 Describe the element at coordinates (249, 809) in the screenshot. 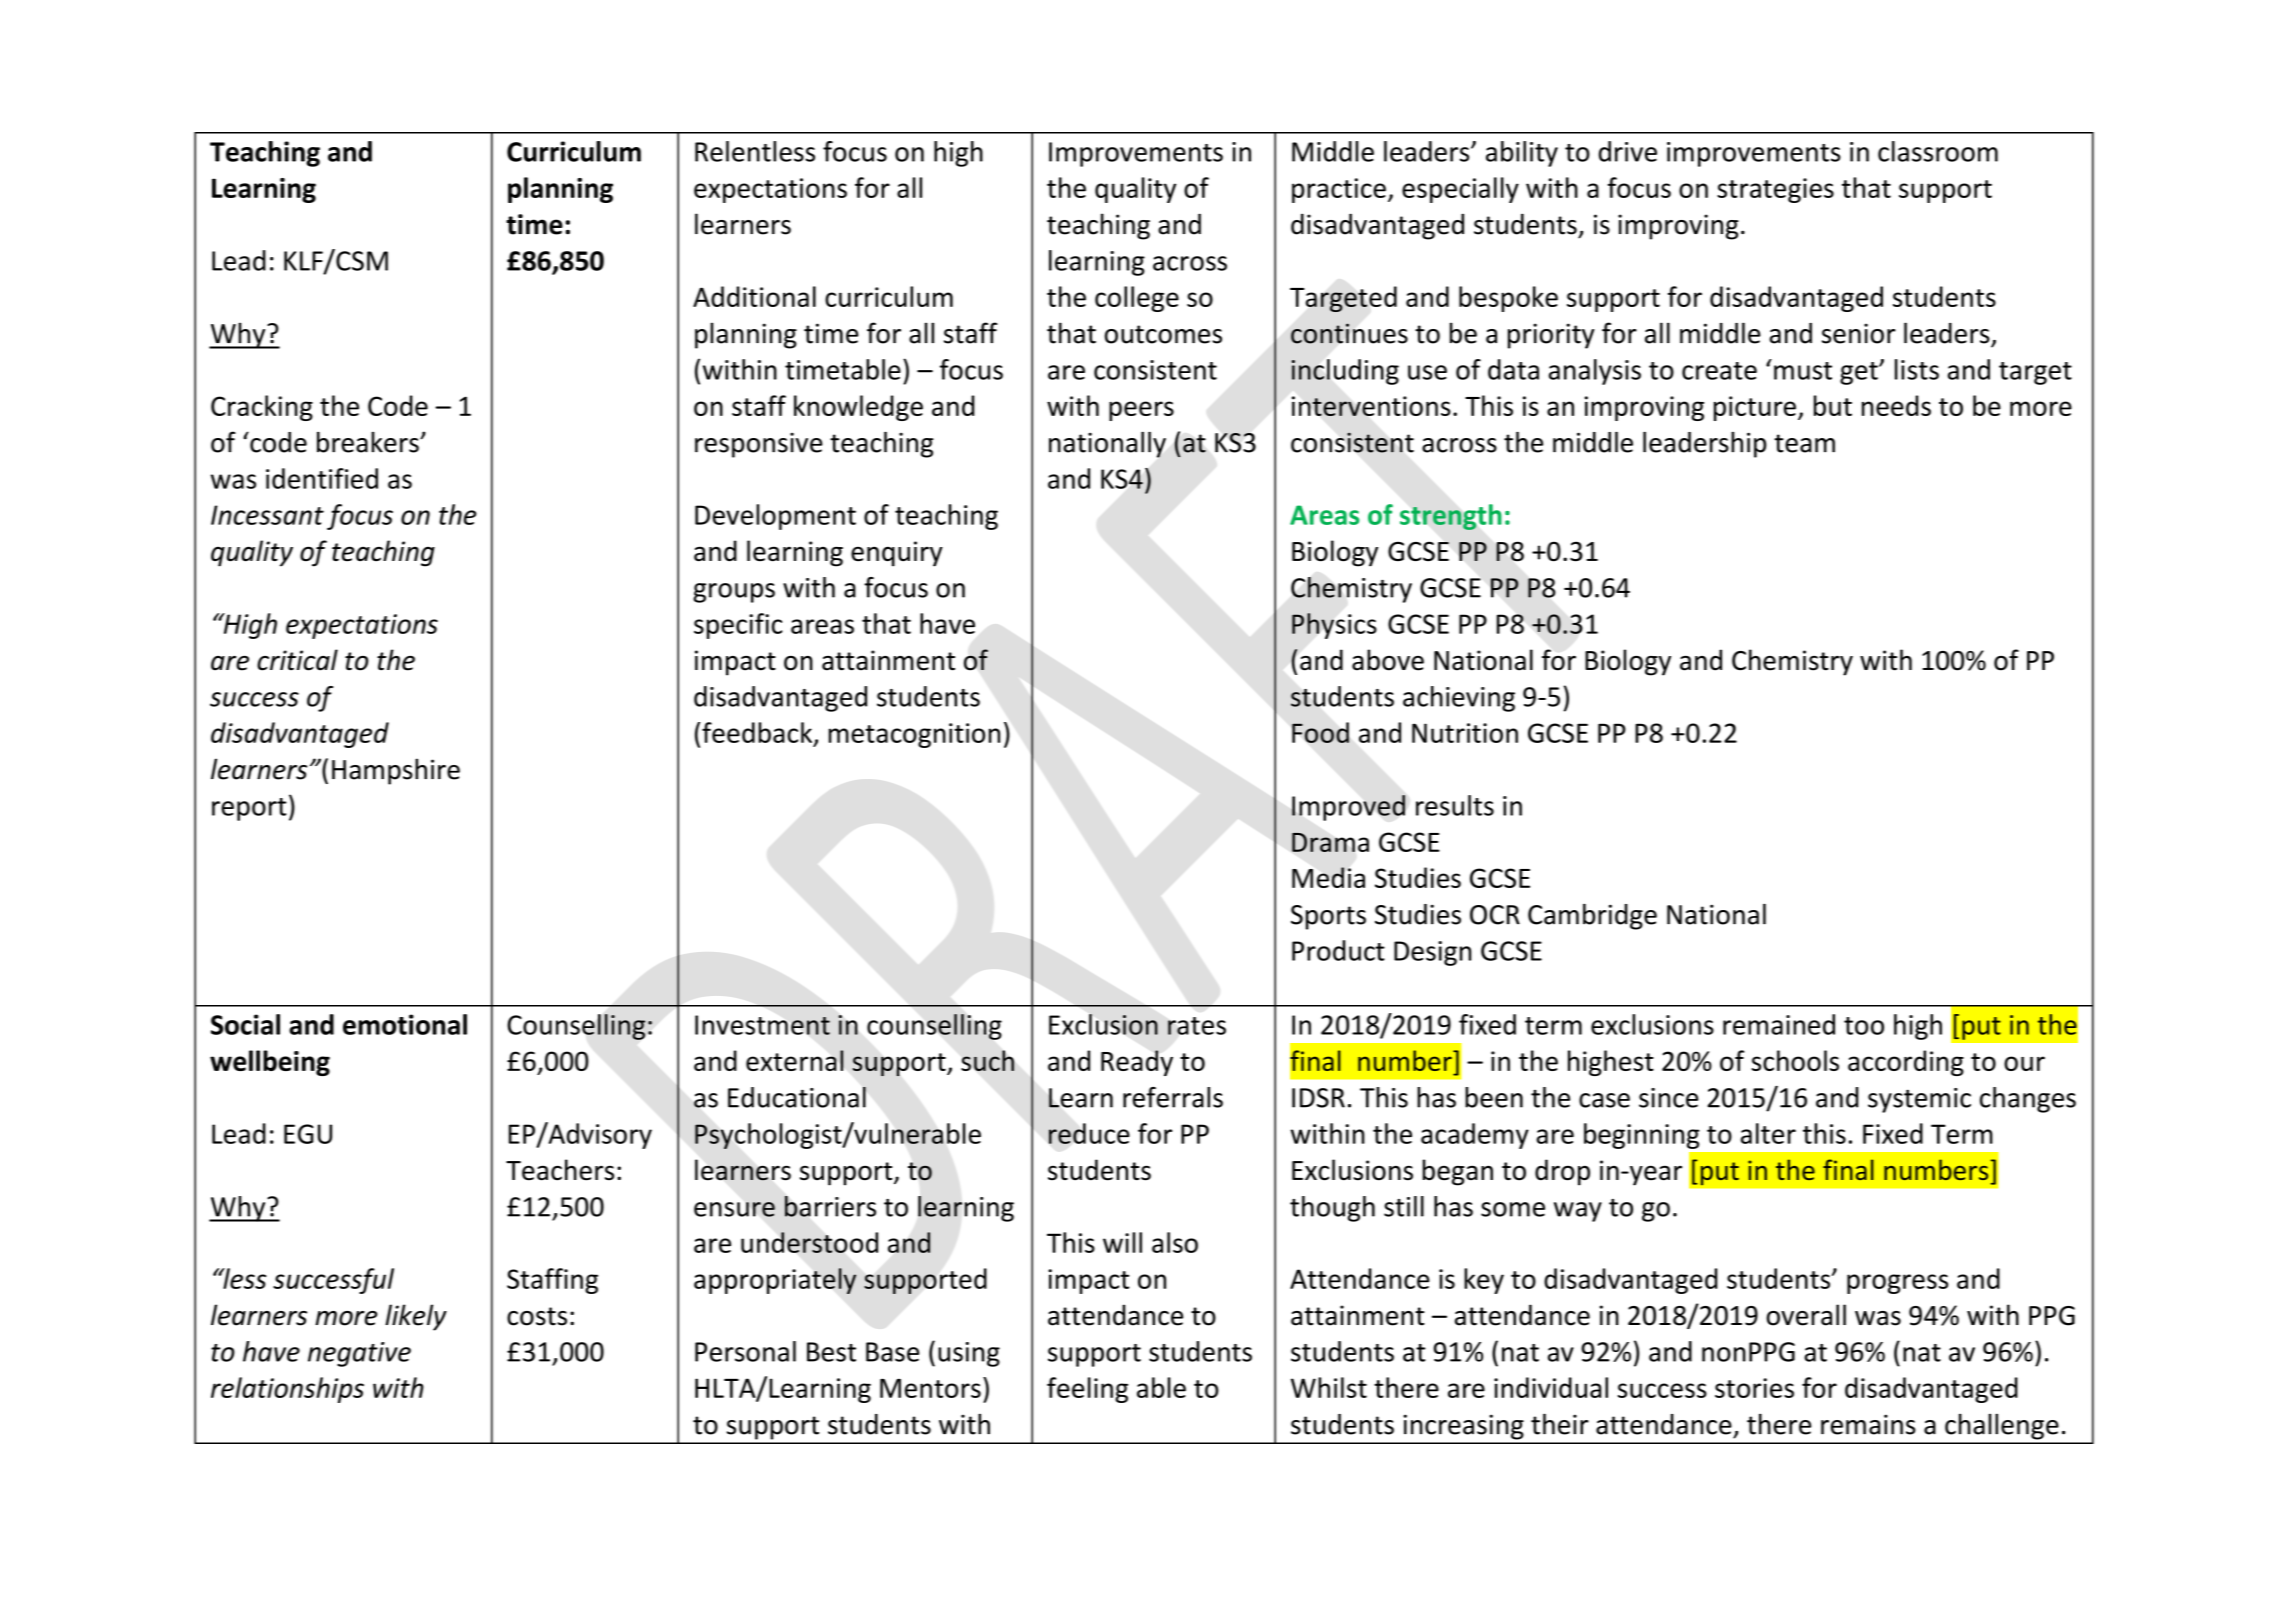

I see `report` at that location.
